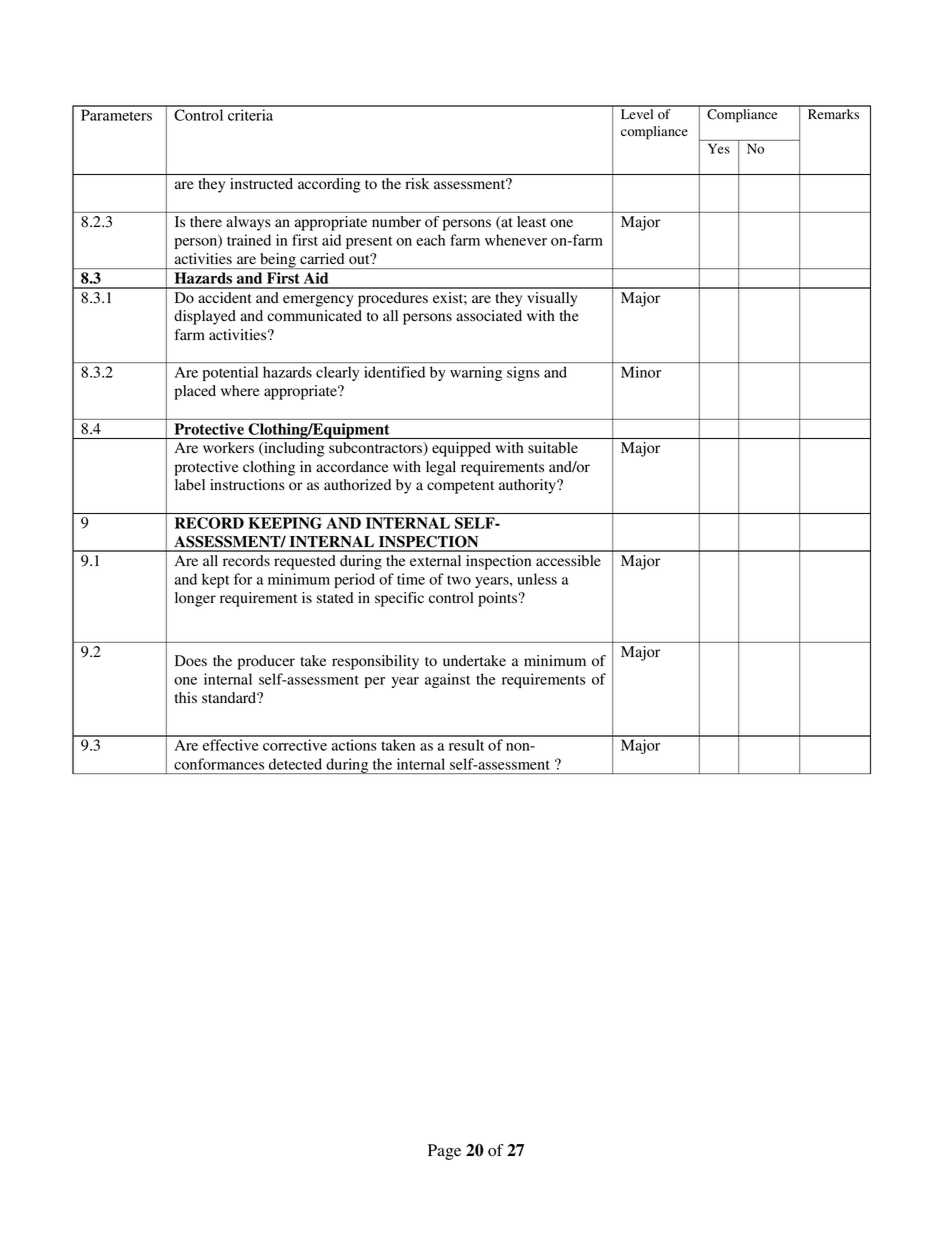 The image size is (952, 1233). I want to click on Yes, so click(719, 149).
